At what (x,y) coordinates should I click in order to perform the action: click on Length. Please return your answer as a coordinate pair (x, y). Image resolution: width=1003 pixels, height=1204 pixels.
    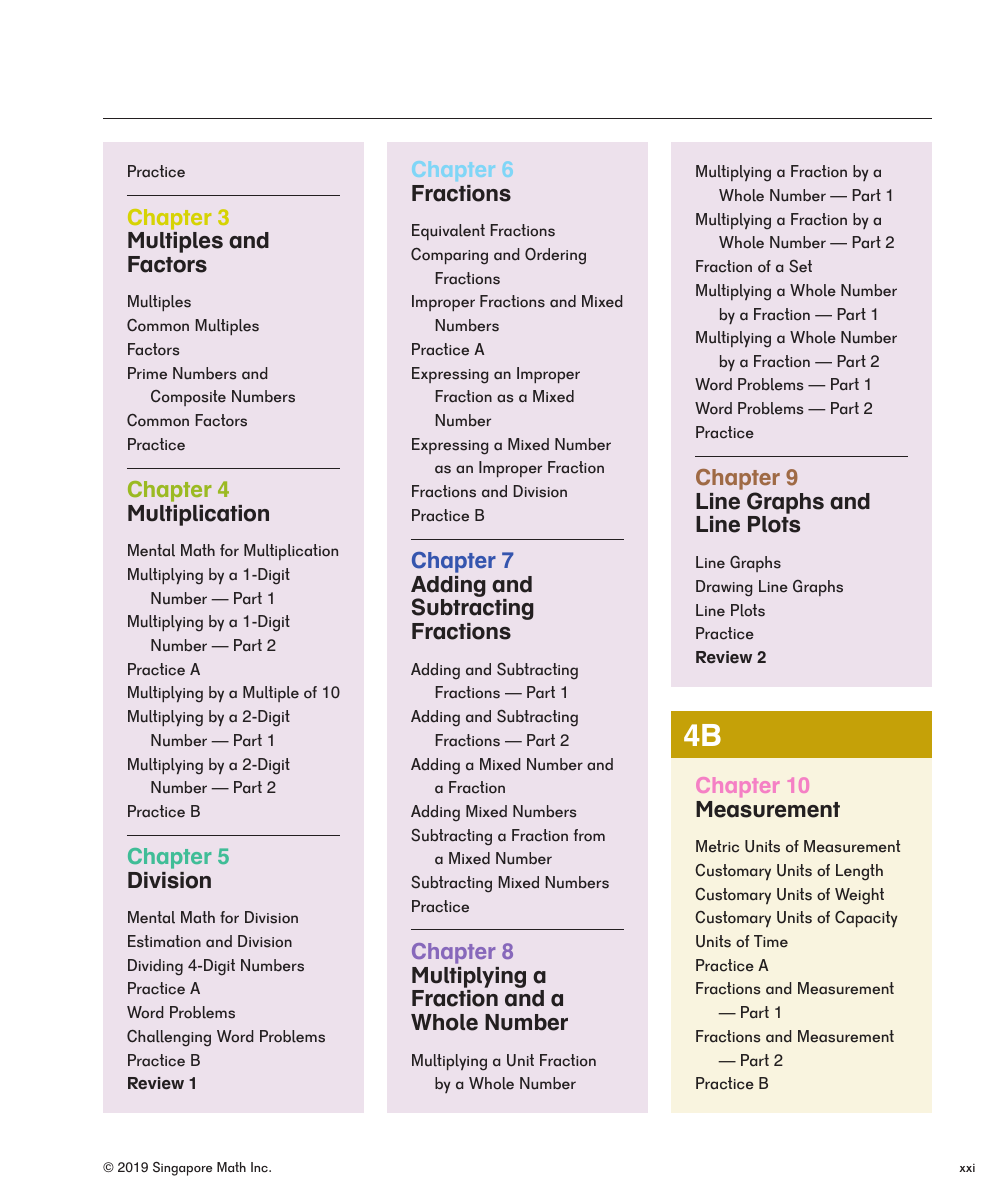
    Looking at the image, I should click on (859, 872).
